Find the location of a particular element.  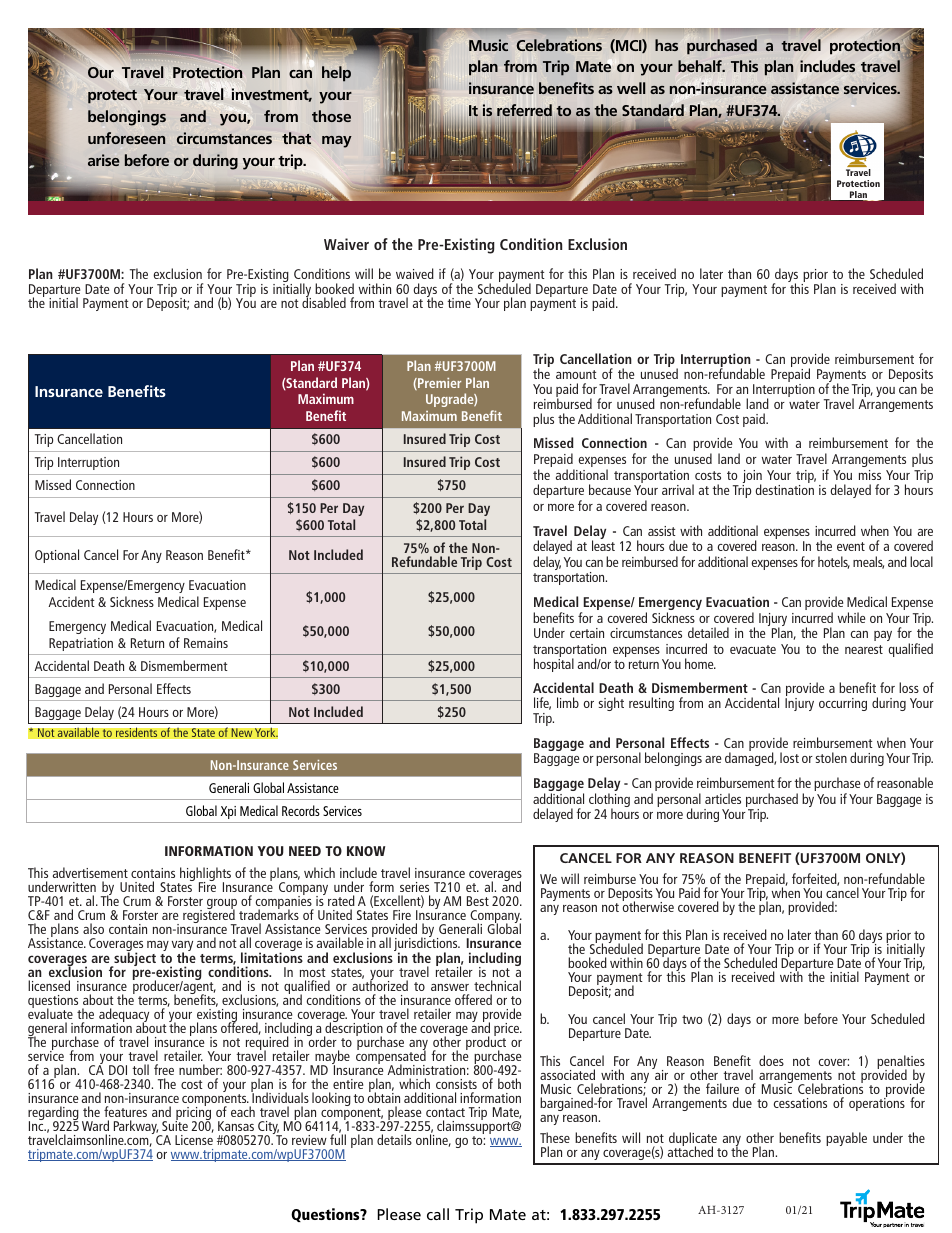

unforeseen is located at coordinates (126, 138).
